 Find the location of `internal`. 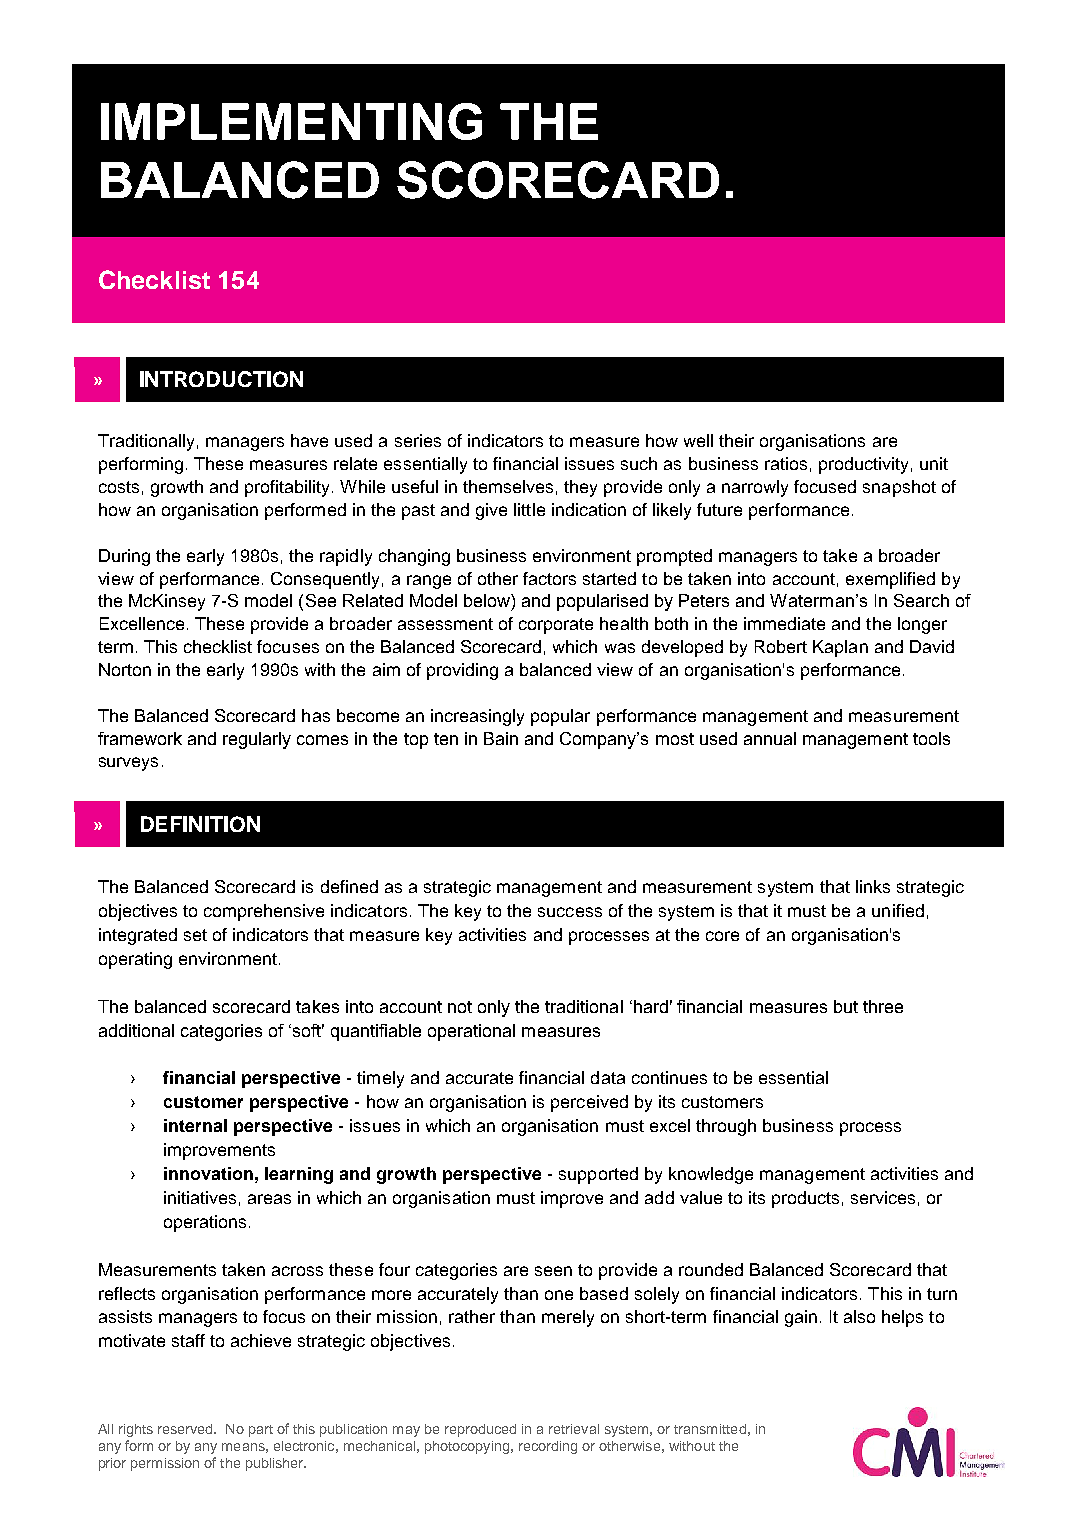

internal is located at coordinates (195, 1125).
